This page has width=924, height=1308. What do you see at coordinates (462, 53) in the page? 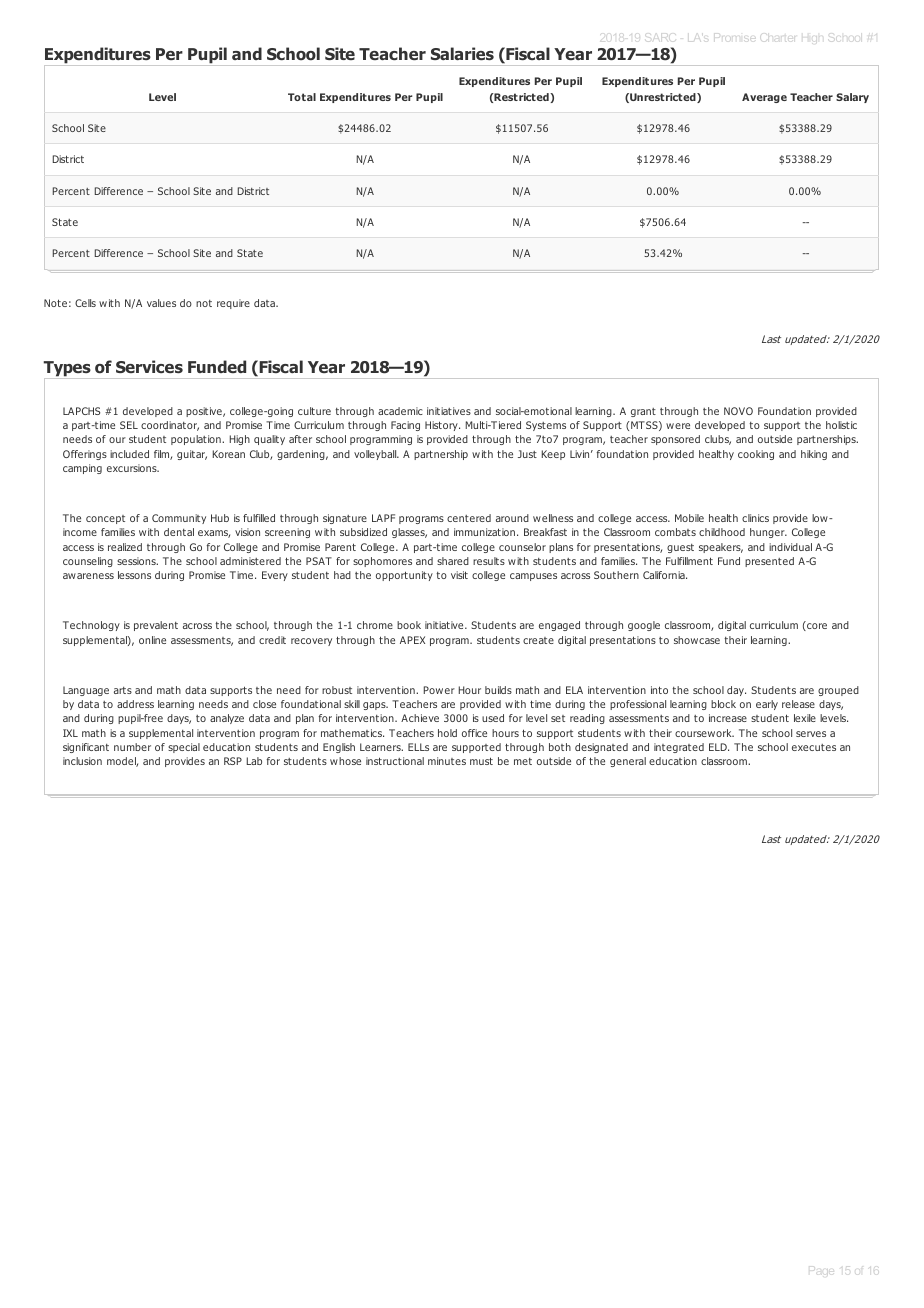
I see `Salaries` at bounding box center [462, 53].
